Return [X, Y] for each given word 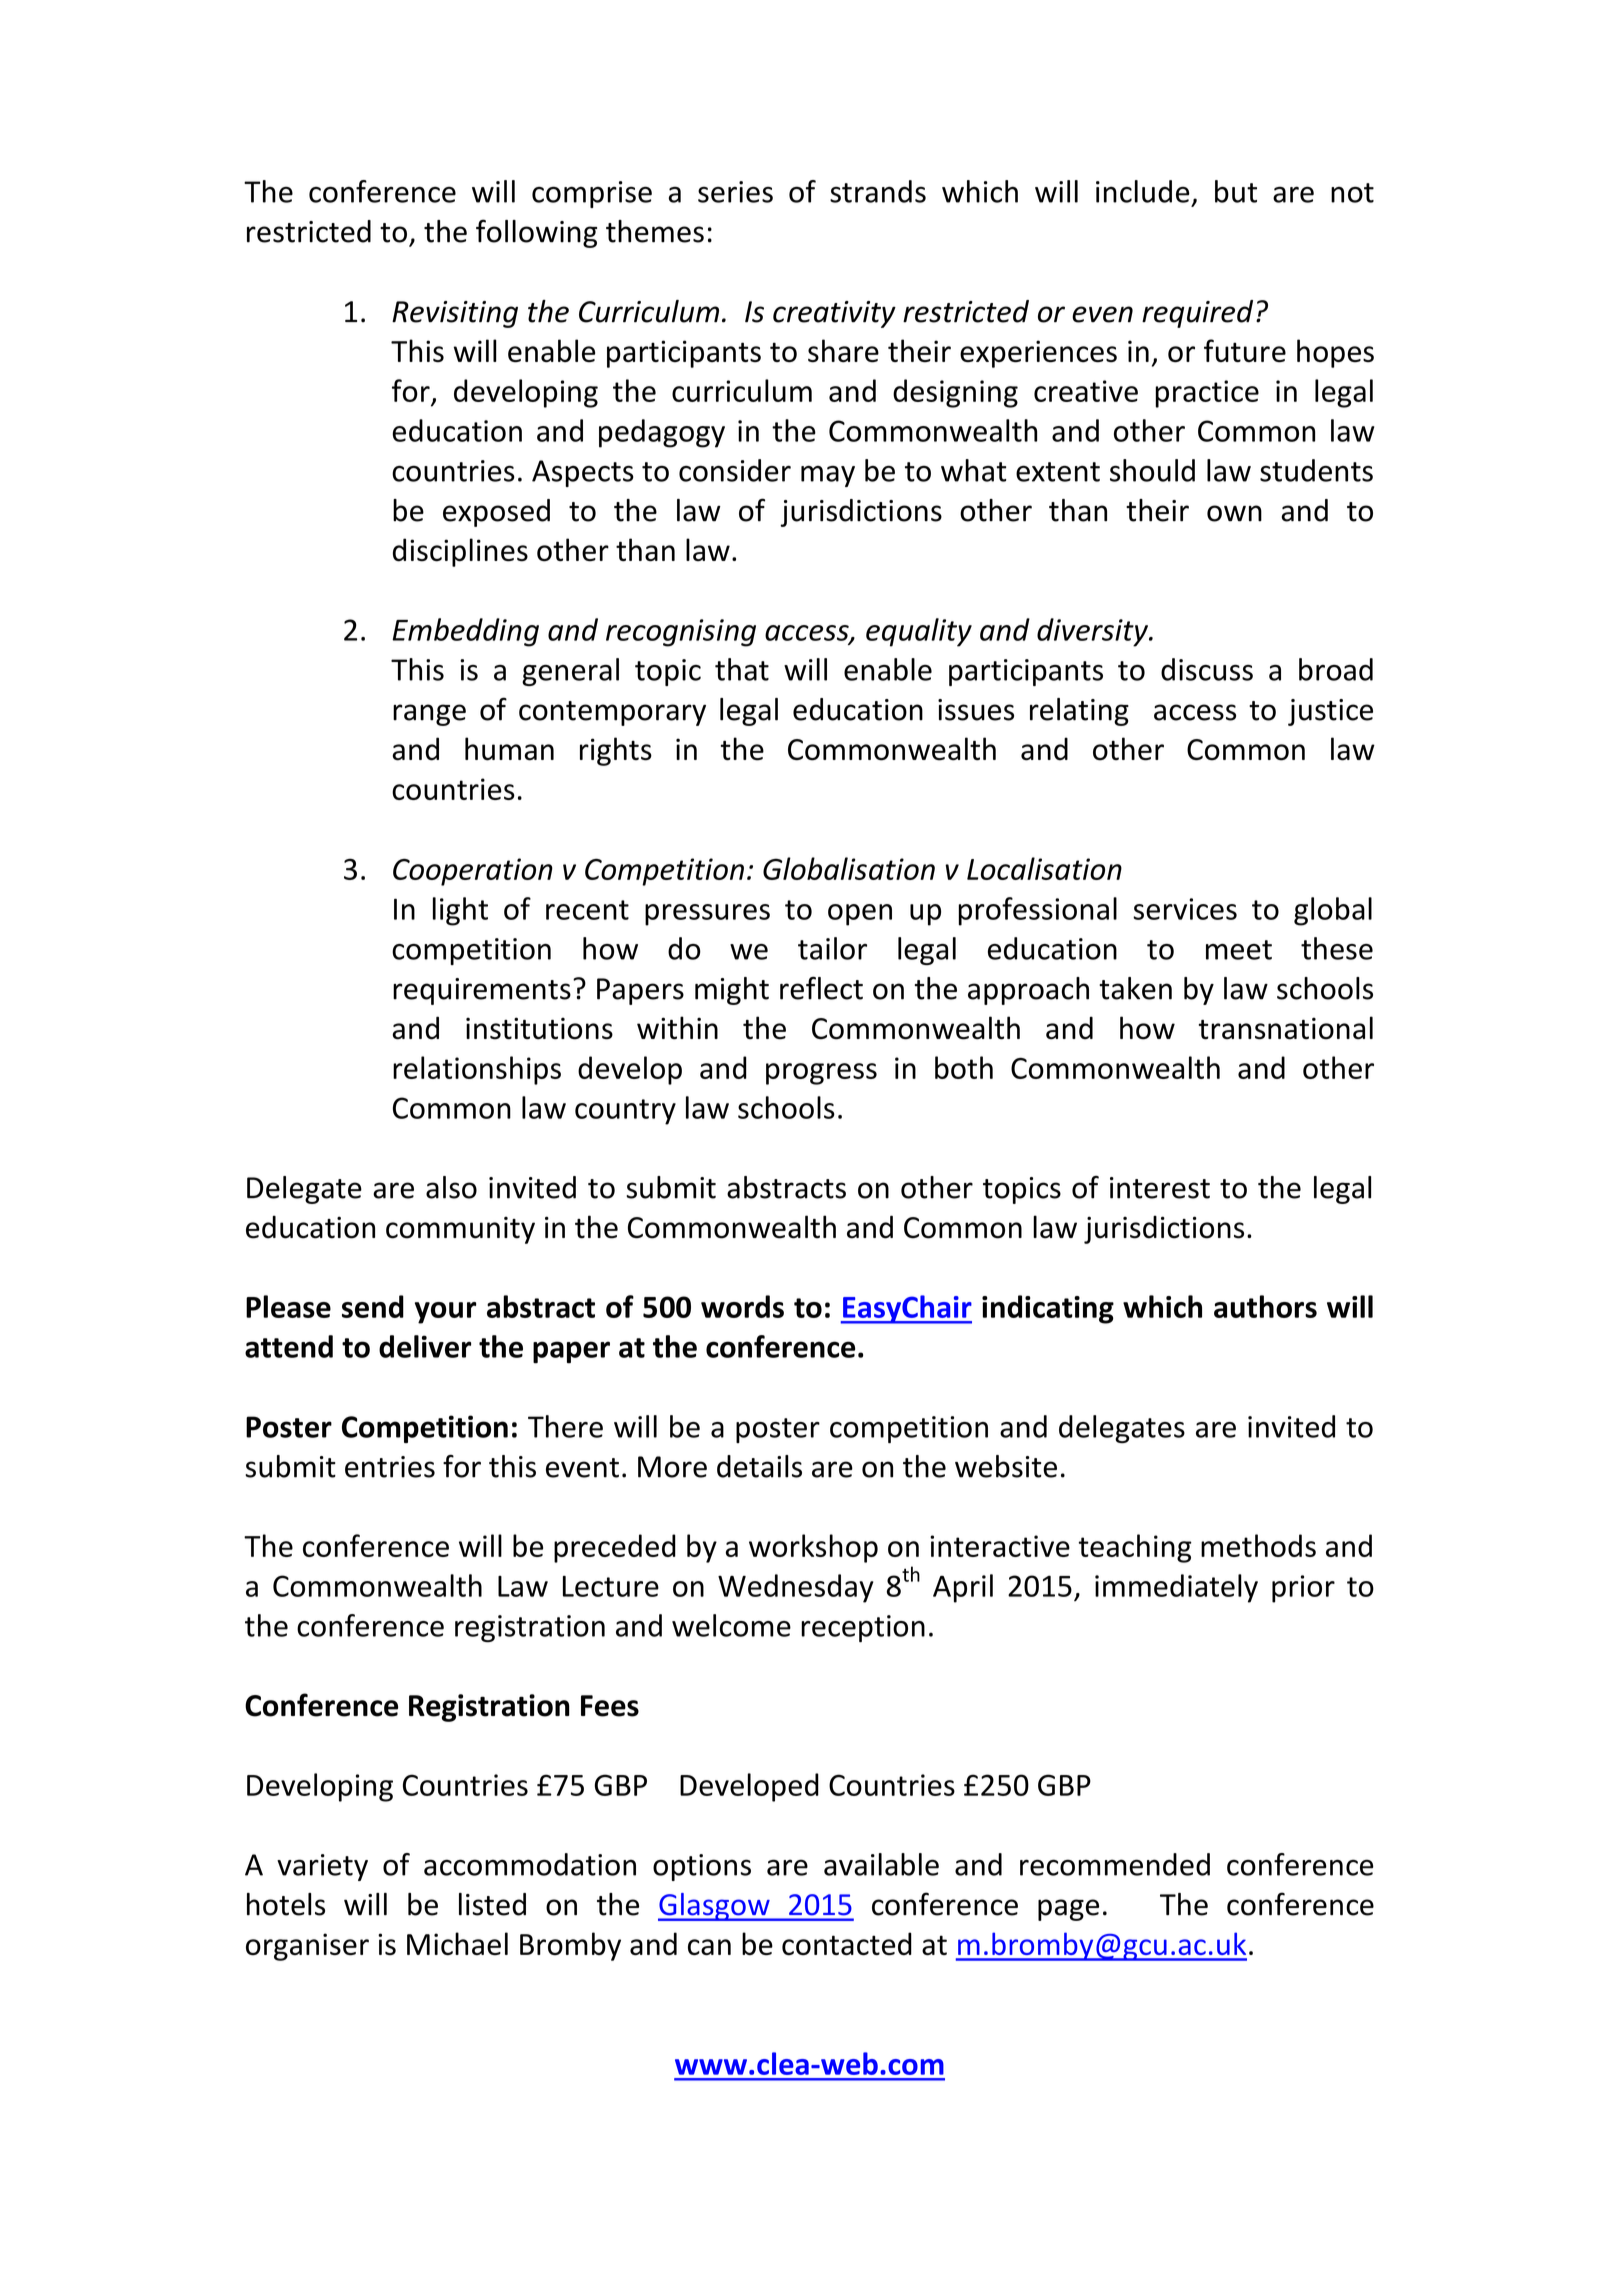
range [429, 715]
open [860, 915]
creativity [834, 314]
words [742, 1306]
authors [1265, 1306]
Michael [457, 1943]
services [1185, 909]
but [1236, 191]
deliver [425, 1346]
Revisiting [455, 314]
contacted [847, 1944]
